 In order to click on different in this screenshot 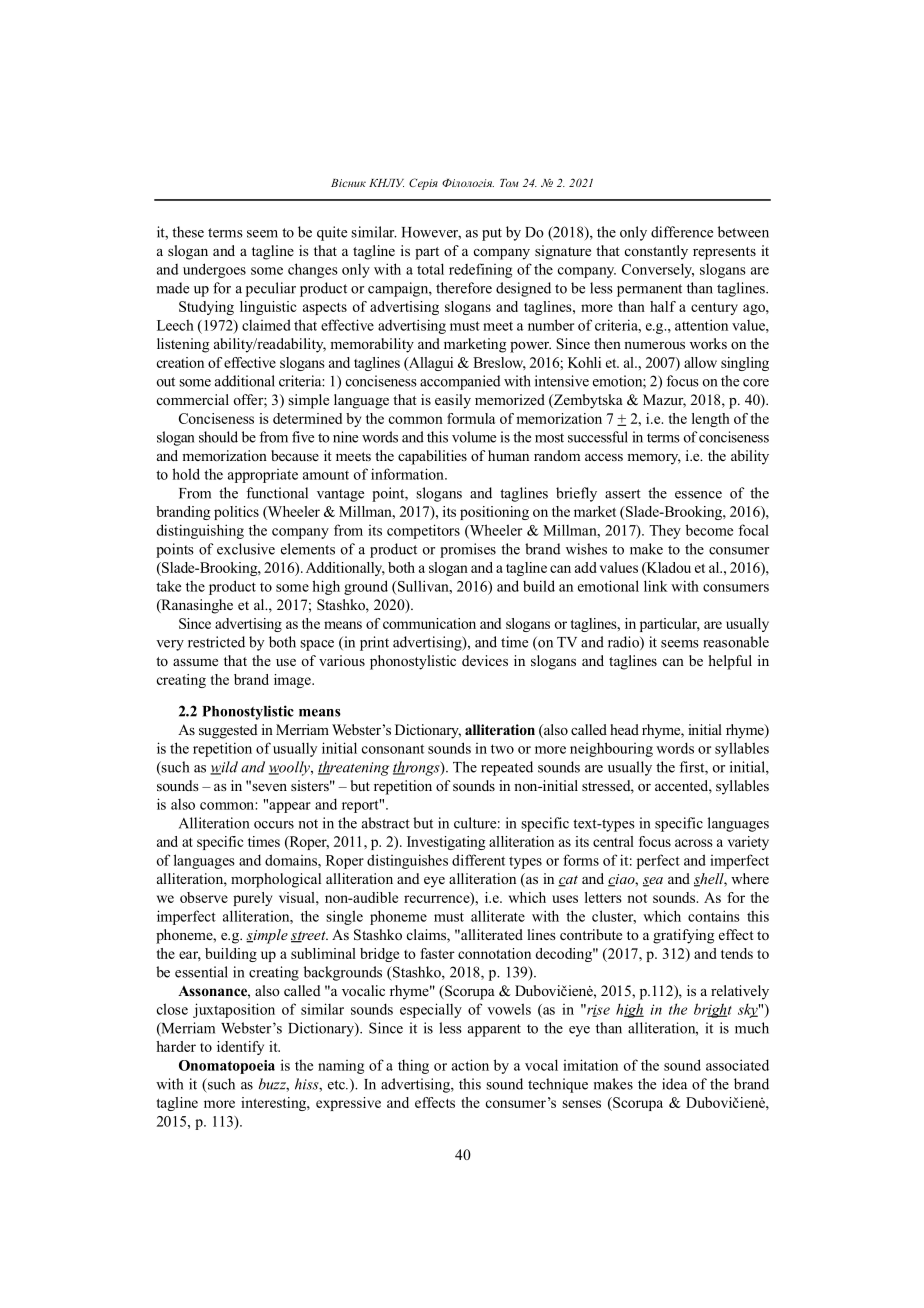, I will do `click(478, 860)`.
